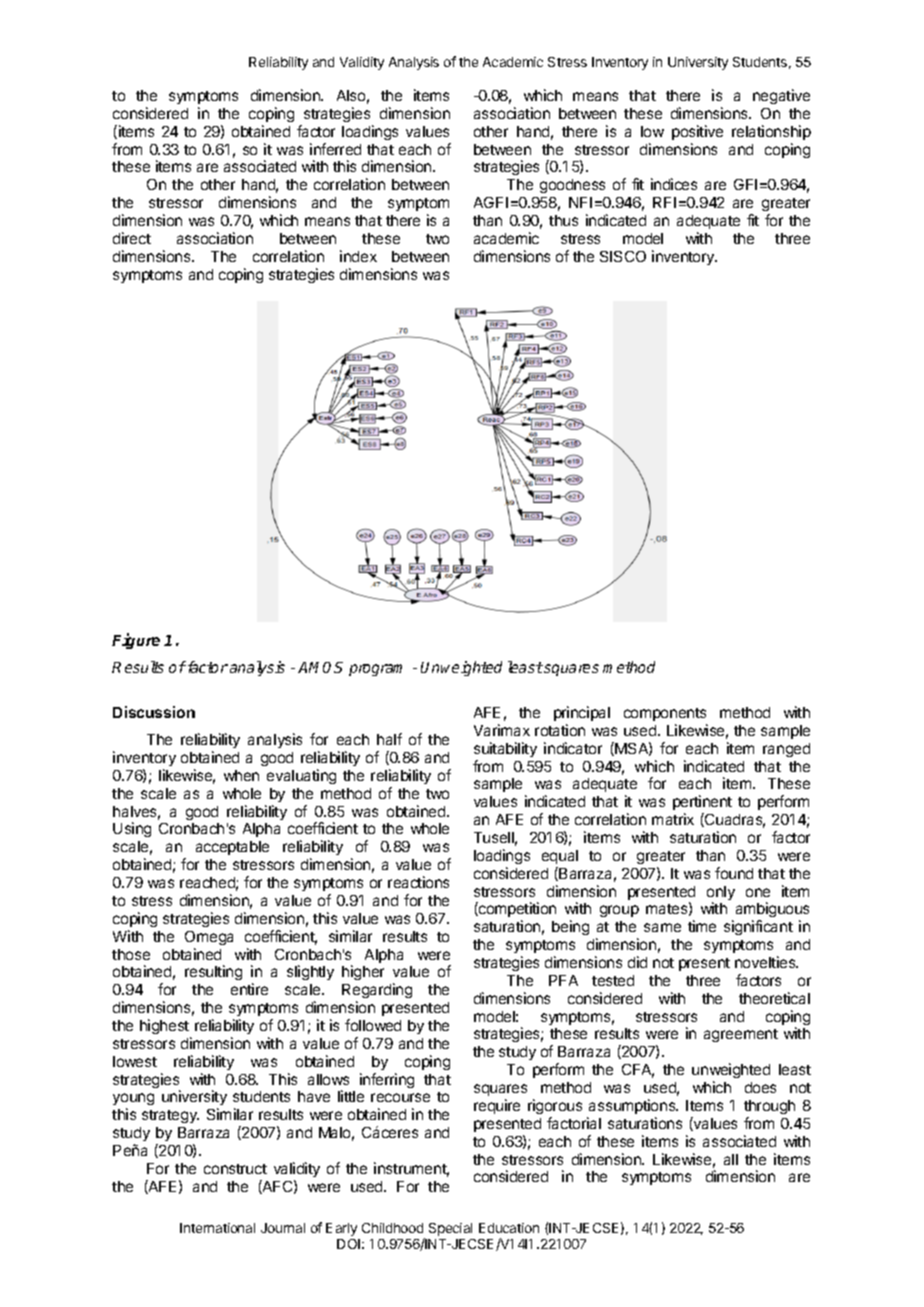 This document has height=1307, width=924. What do you see at coordinates (505, 749) in the document?
I see `suitability` at bounding box center [505, 749].
